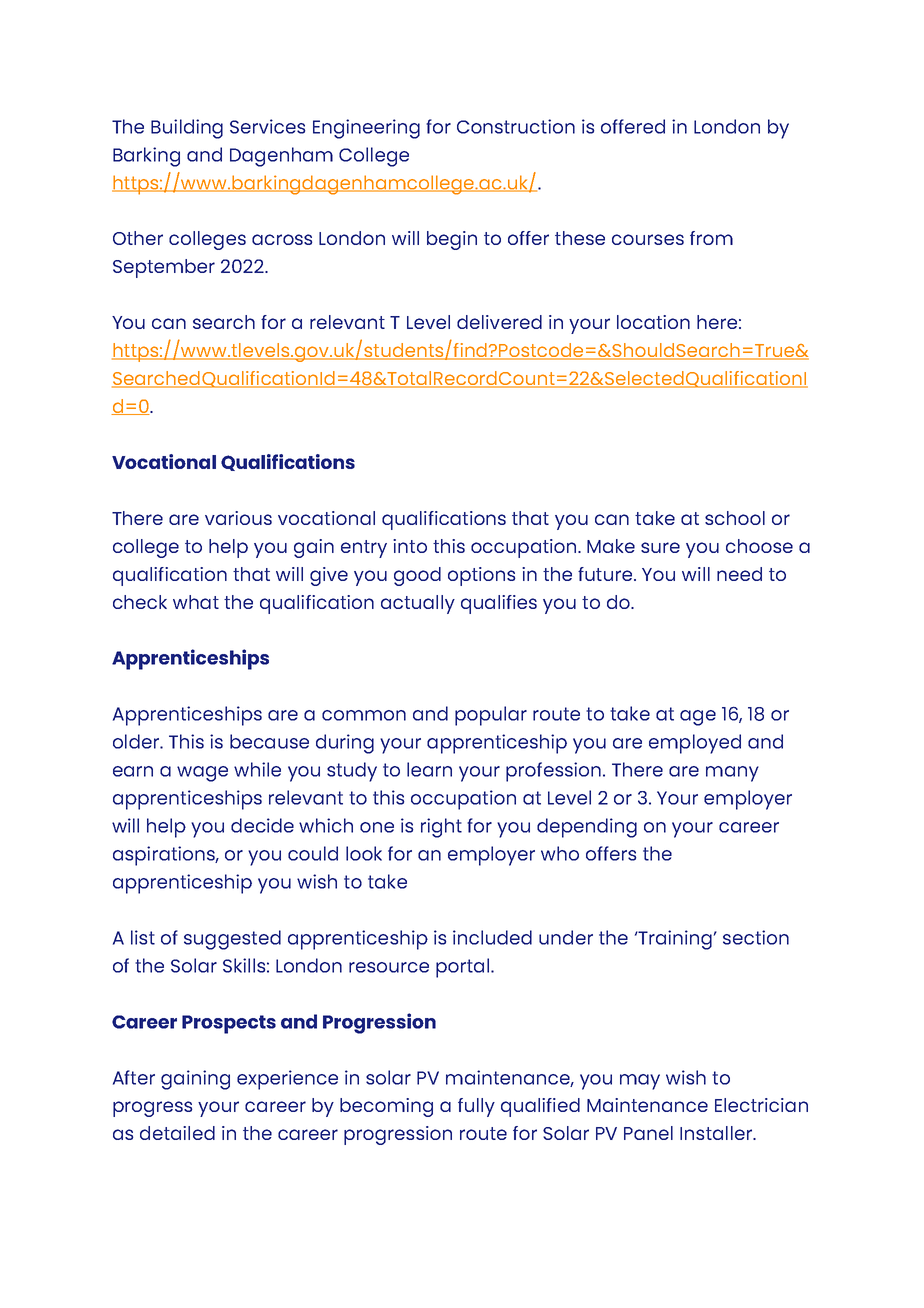 The width and height of the document is (924, 1308). Describe the element at coordinates (653, 322) in the document. I see `location` at that location.
